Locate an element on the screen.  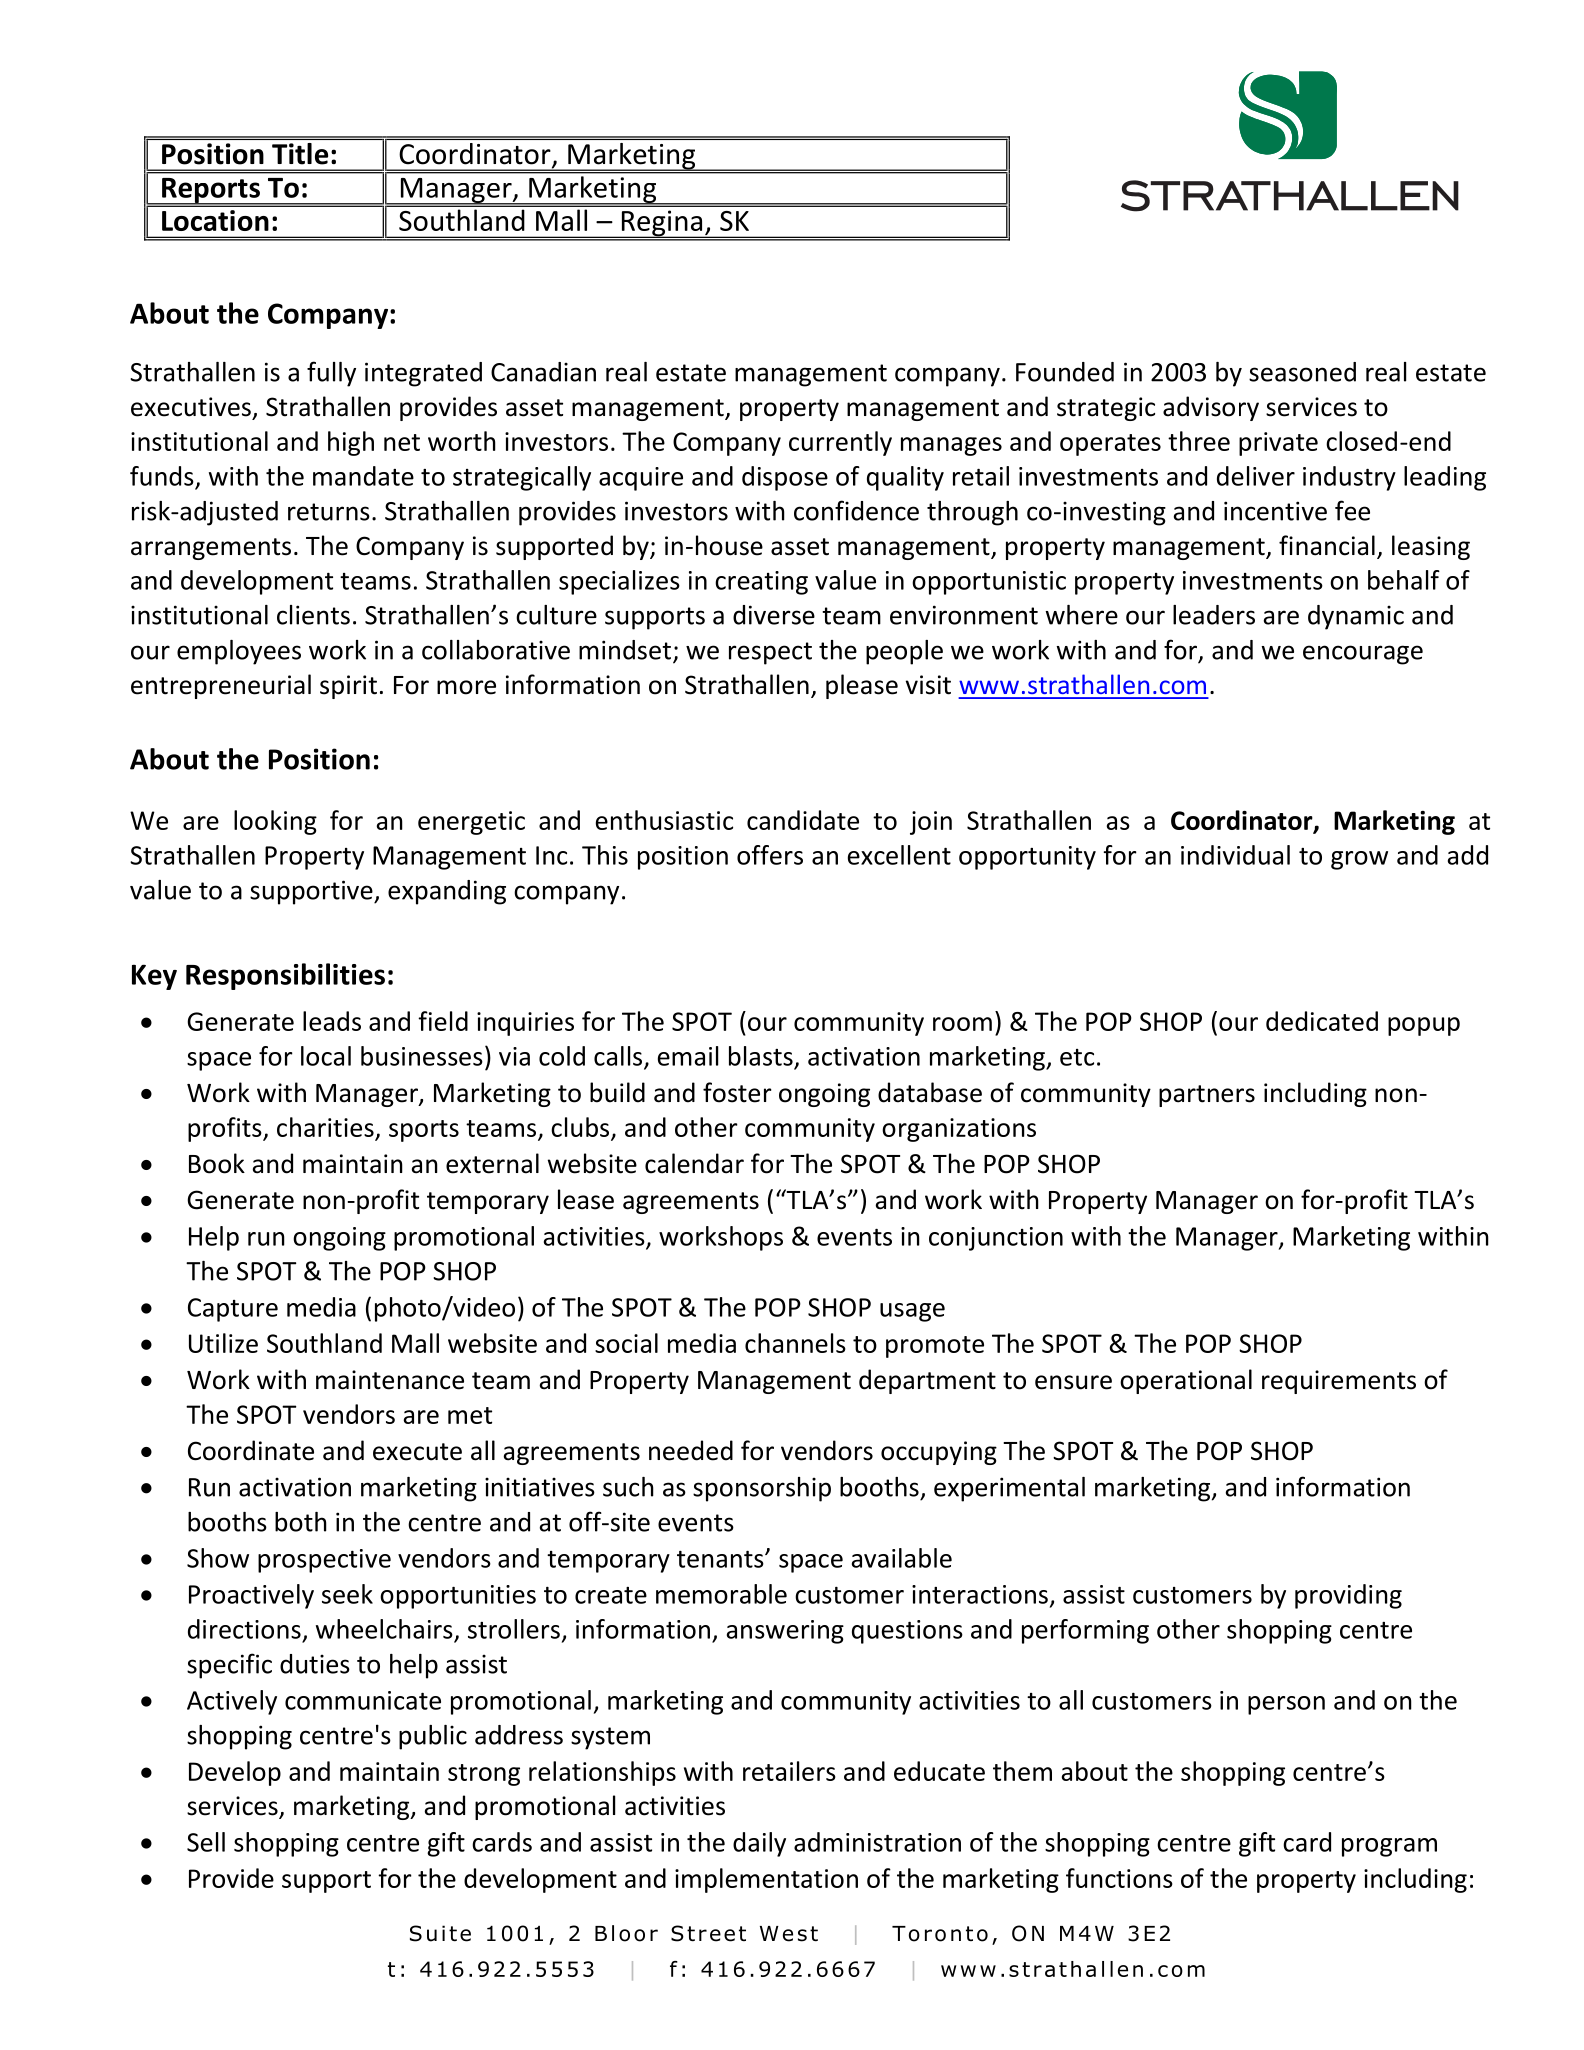
individual is located at coordinates (1235, 855).
